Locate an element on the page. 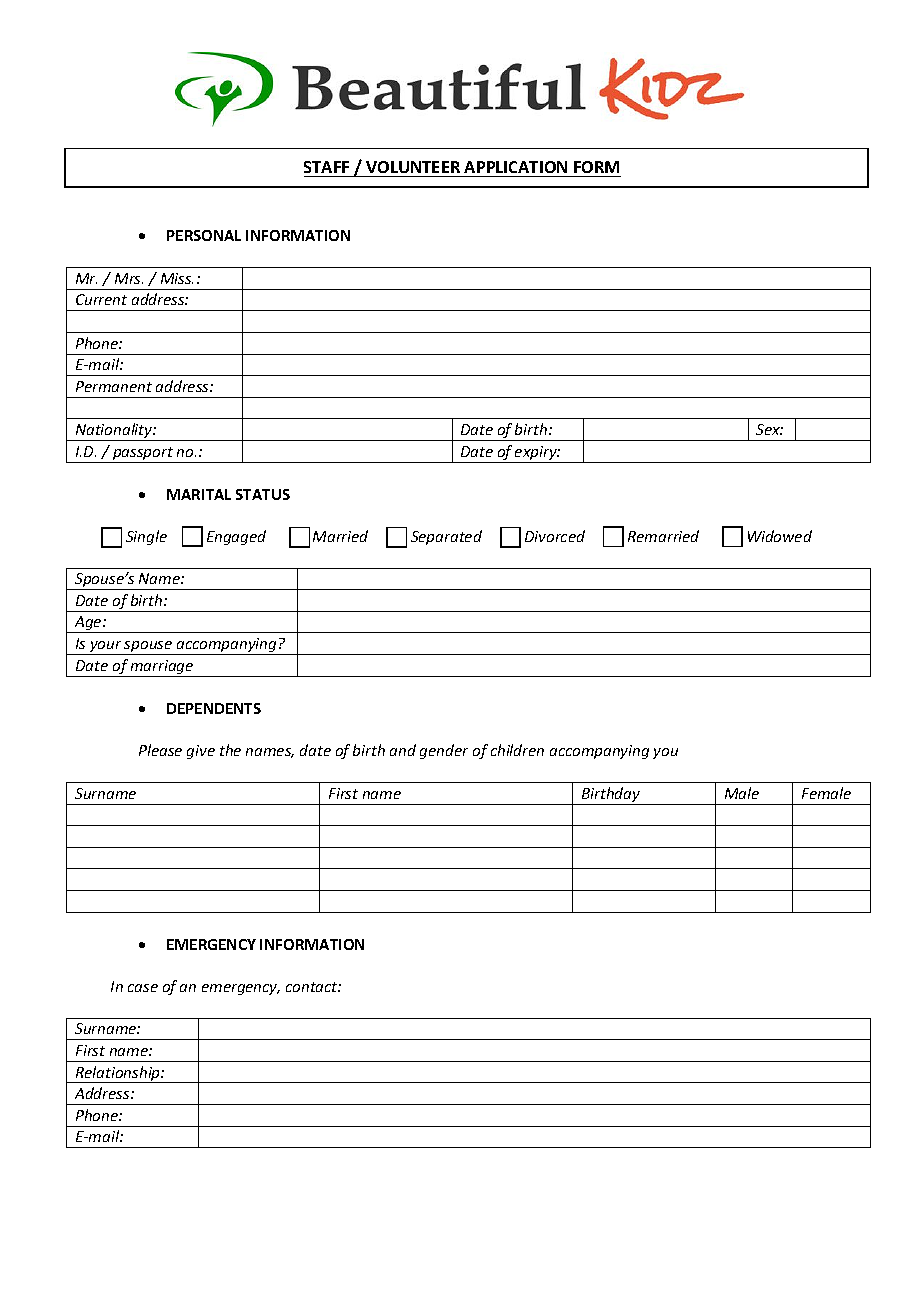 The width and height of the document is (924, 1308). PERSONAL is located at coordinates (204, 235).
